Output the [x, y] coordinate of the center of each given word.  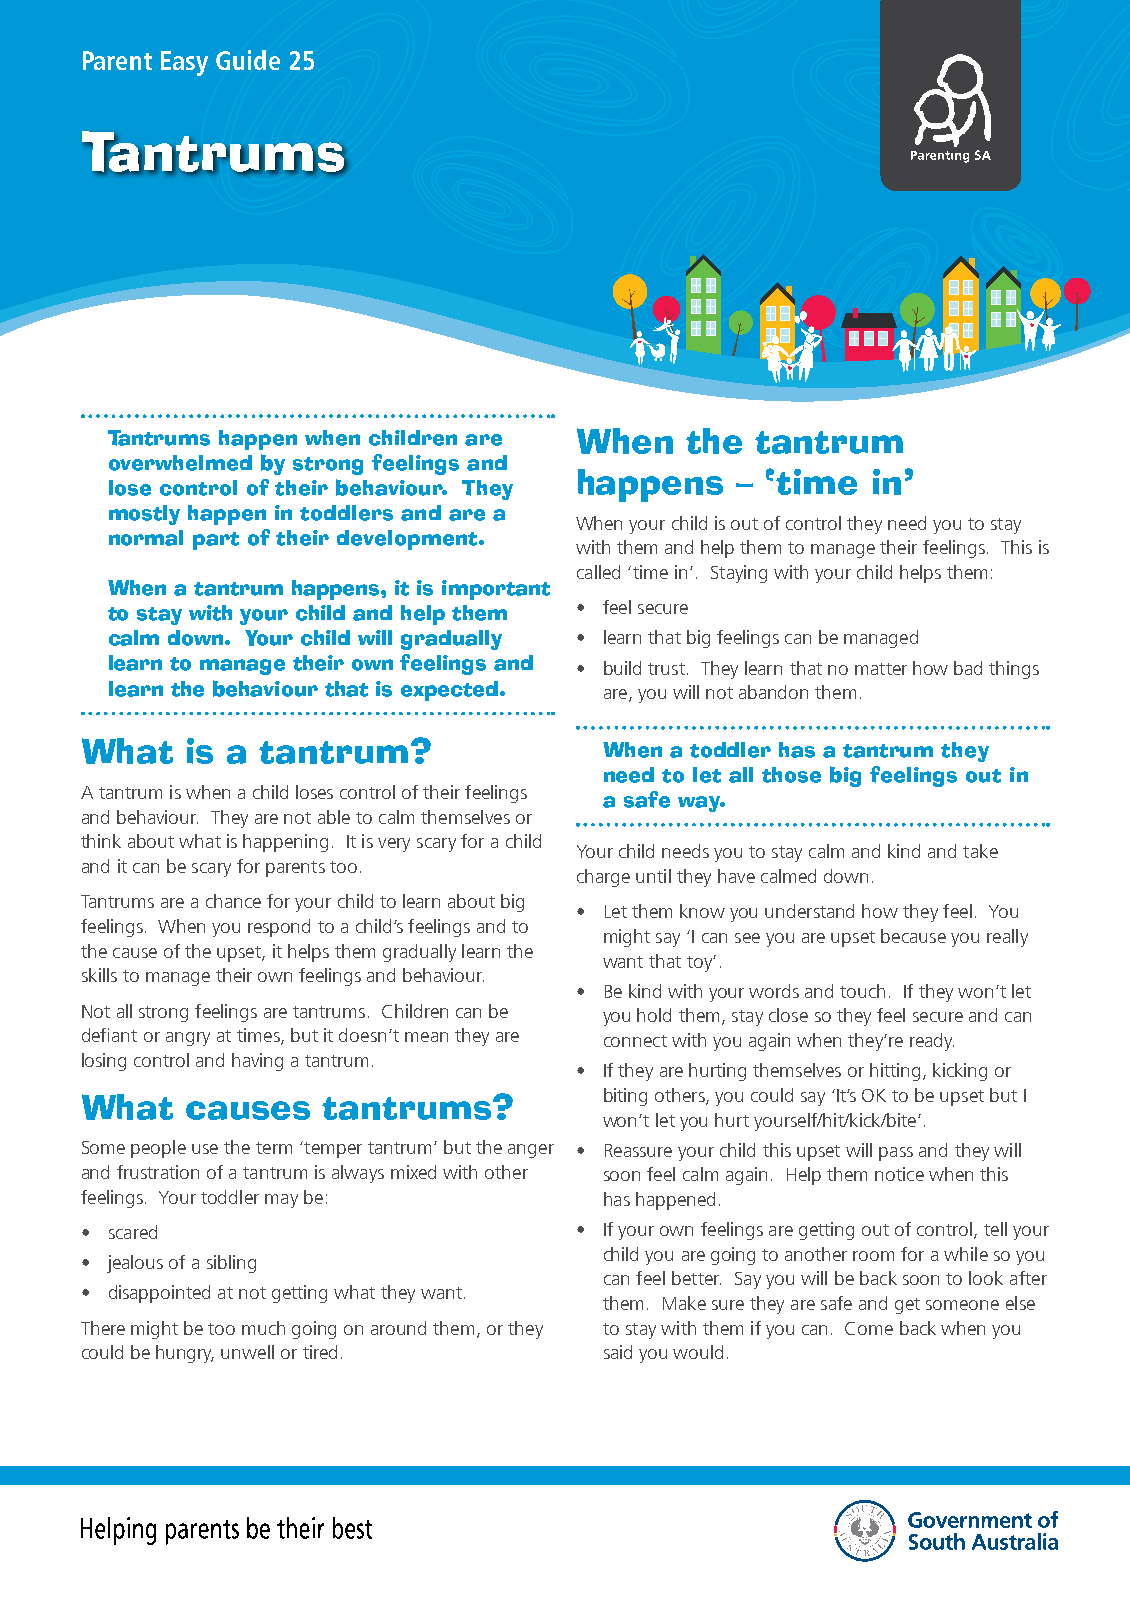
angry [188, 1039]
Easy [184, 63]
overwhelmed [180, 463]
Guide [248, 60]
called [598, 572]
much [263, 1328]
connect [635, 1041]
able [334, 817]
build [622, 668]
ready [932, 1042]
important [496, 590]
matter [881, 669]
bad [968, 668]
